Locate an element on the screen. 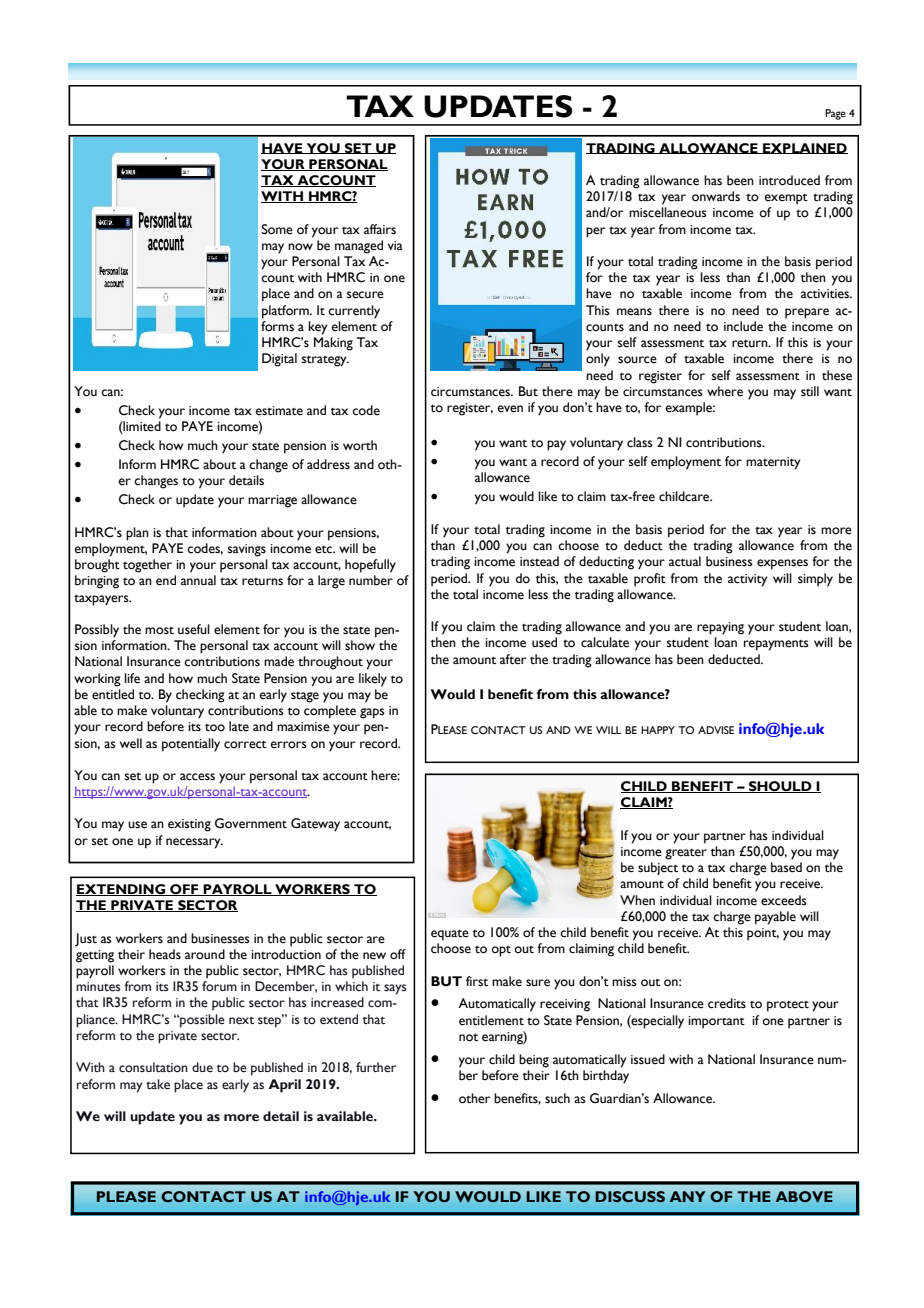 Image resolution: width=924 pixels, height=1308 pixels. Some is located at coordinates (277, 229).
